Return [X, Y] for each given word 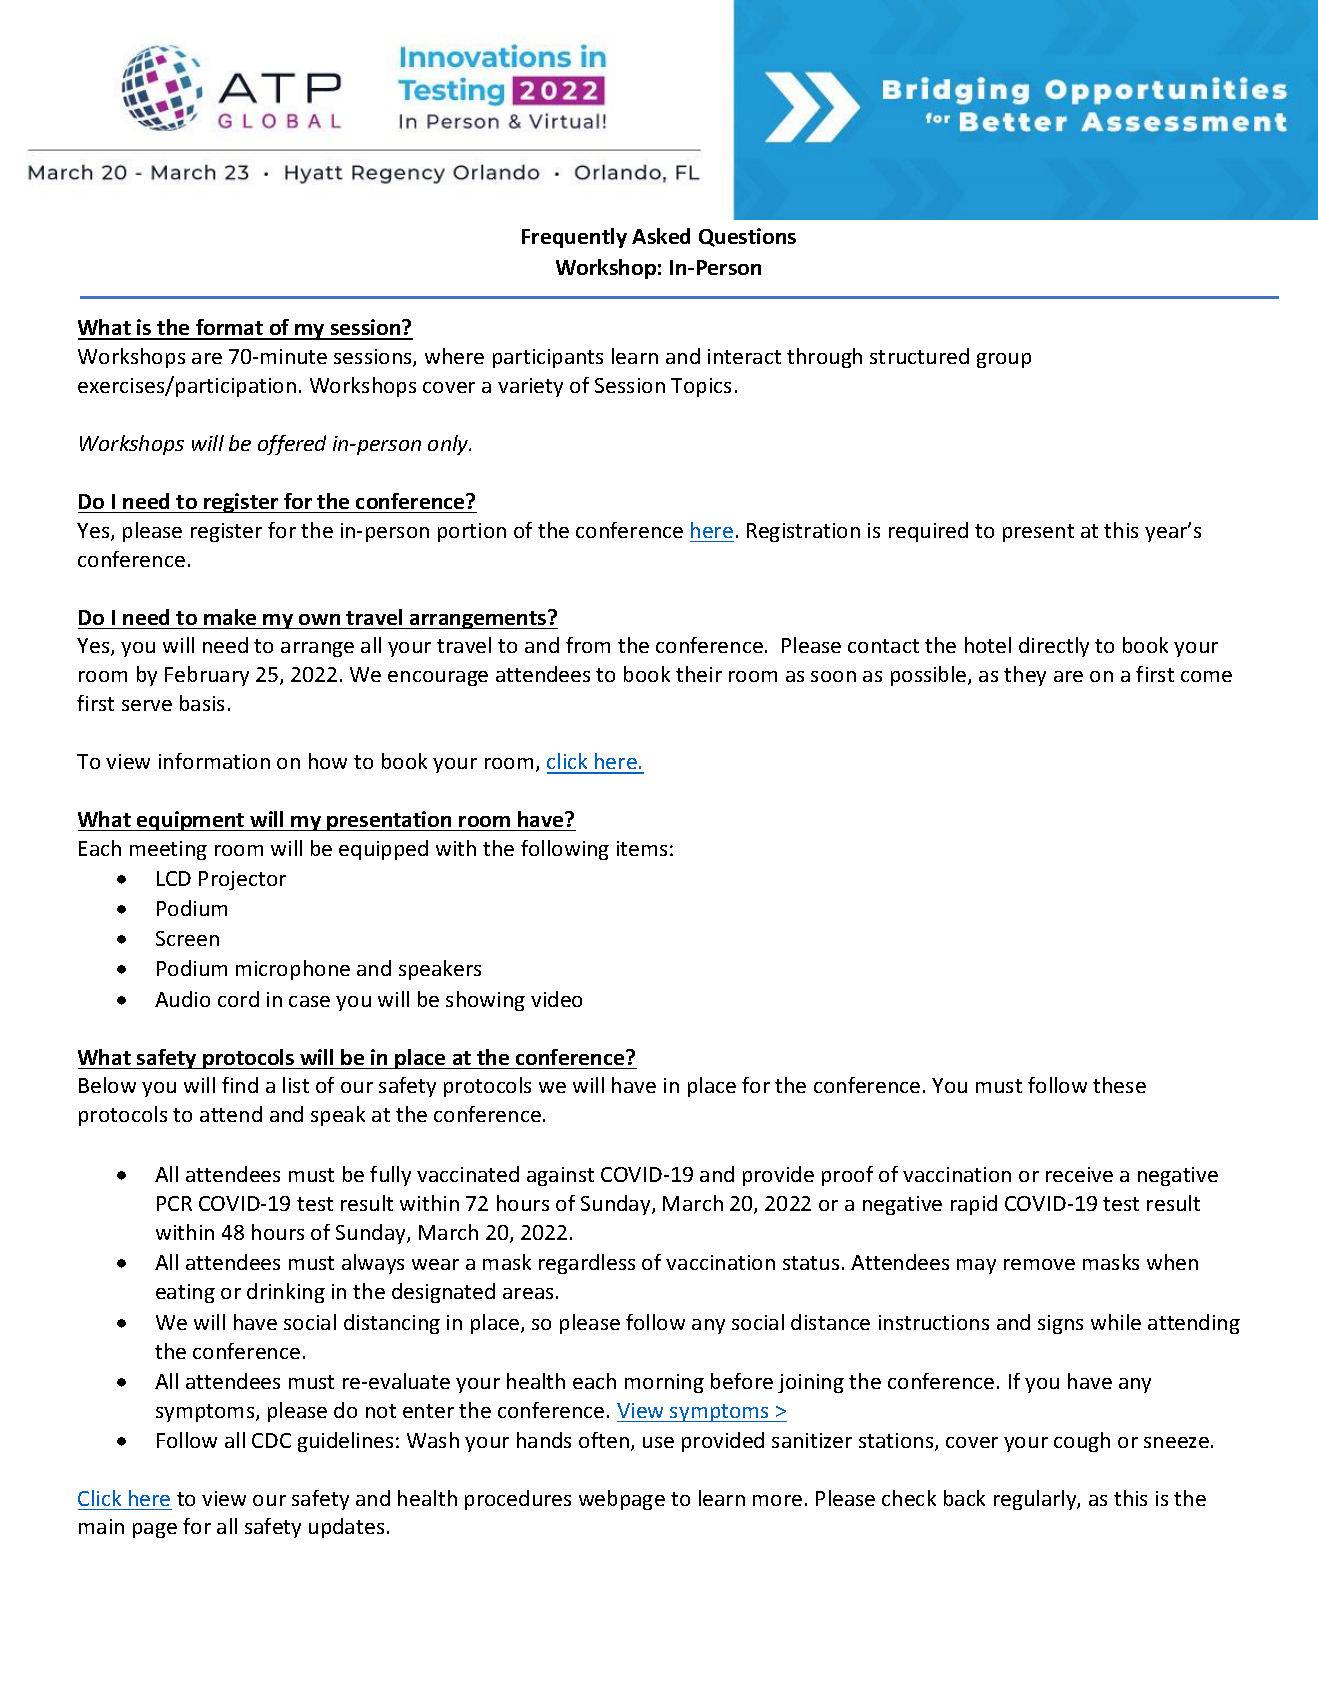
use [658, 1442]
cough [1082, 1442]
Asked [661, 236]
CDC [271, 1440]
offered [292, 445]
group [1004, 360]
